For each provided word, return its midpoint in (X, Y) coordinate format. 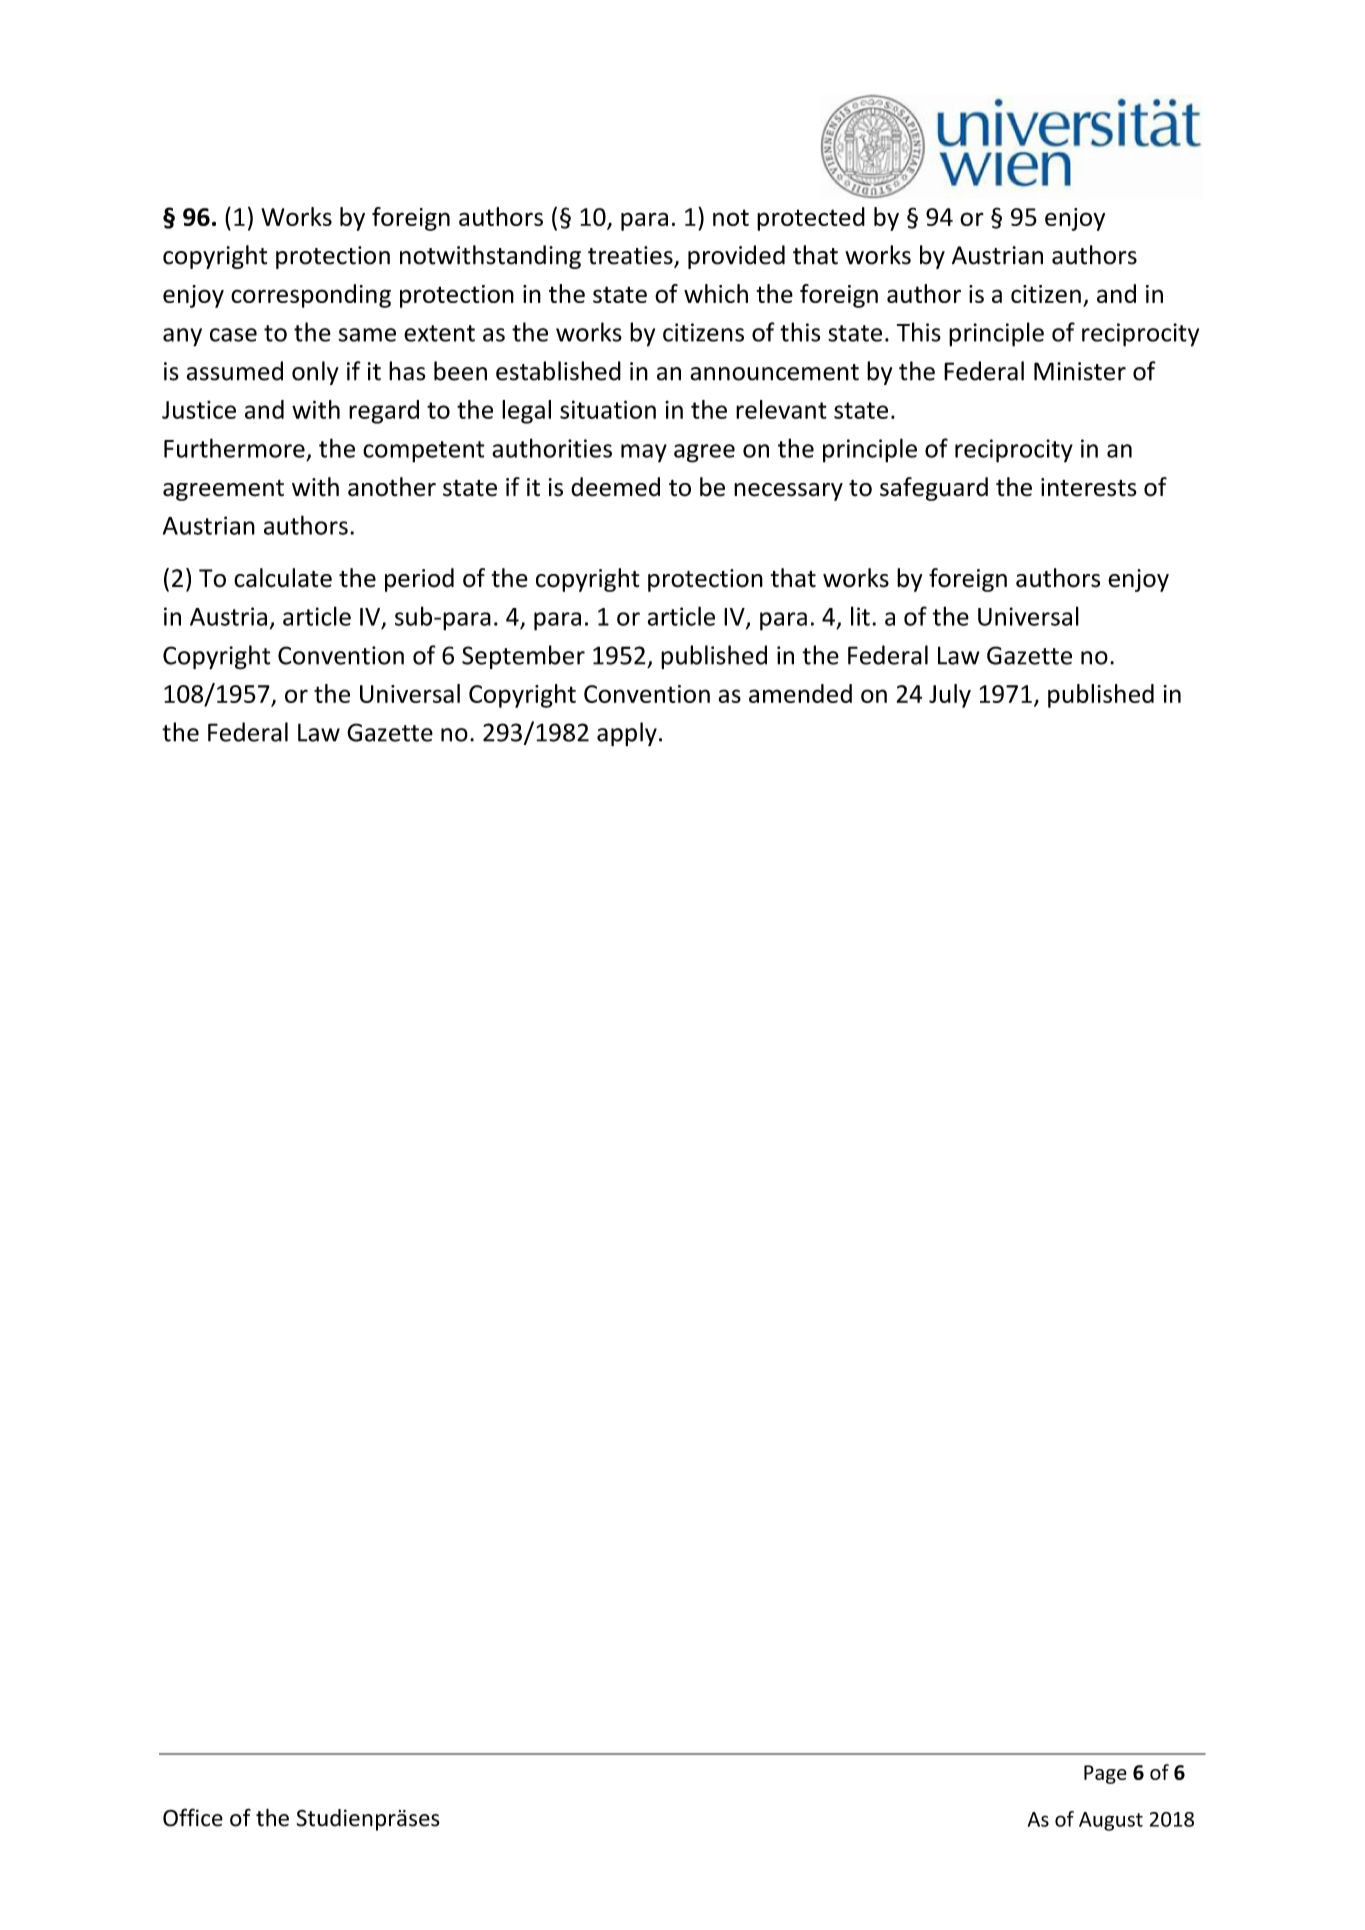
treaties (631, 256)
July (950, 696)
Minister (1080, 371)
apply (627, 734)
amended (800, 693)
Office (193, 1817)
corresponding (311, 296)
